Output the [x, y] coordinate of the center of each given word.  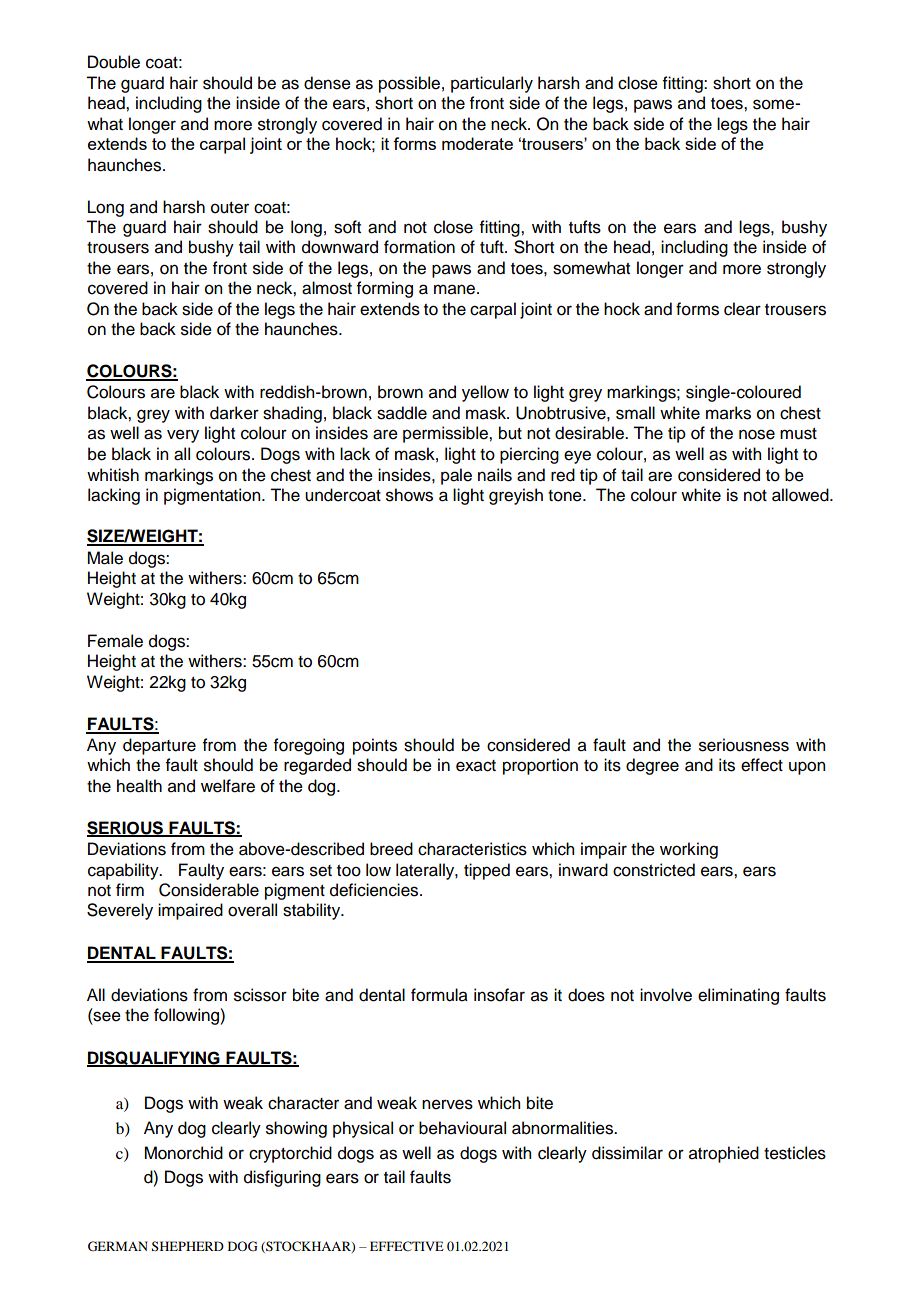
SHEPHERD [188, 1246]
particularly [492, 84]
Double [114, 62]
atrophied [724, 1154]
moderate [477, 143]
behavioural [462, 1128]
